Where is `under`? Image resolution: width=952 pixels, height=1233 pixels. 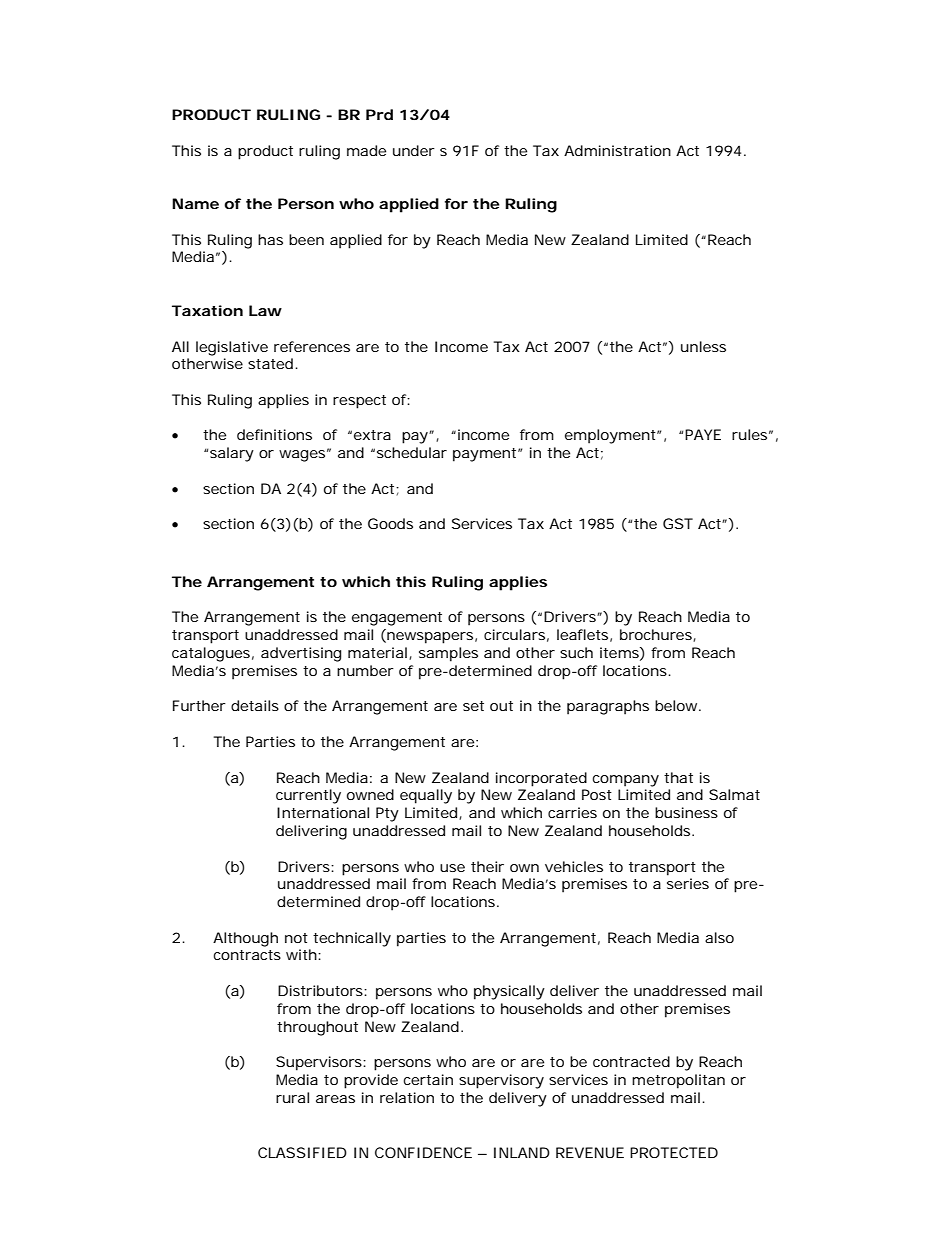 under is located at coordinates (414, 150).
